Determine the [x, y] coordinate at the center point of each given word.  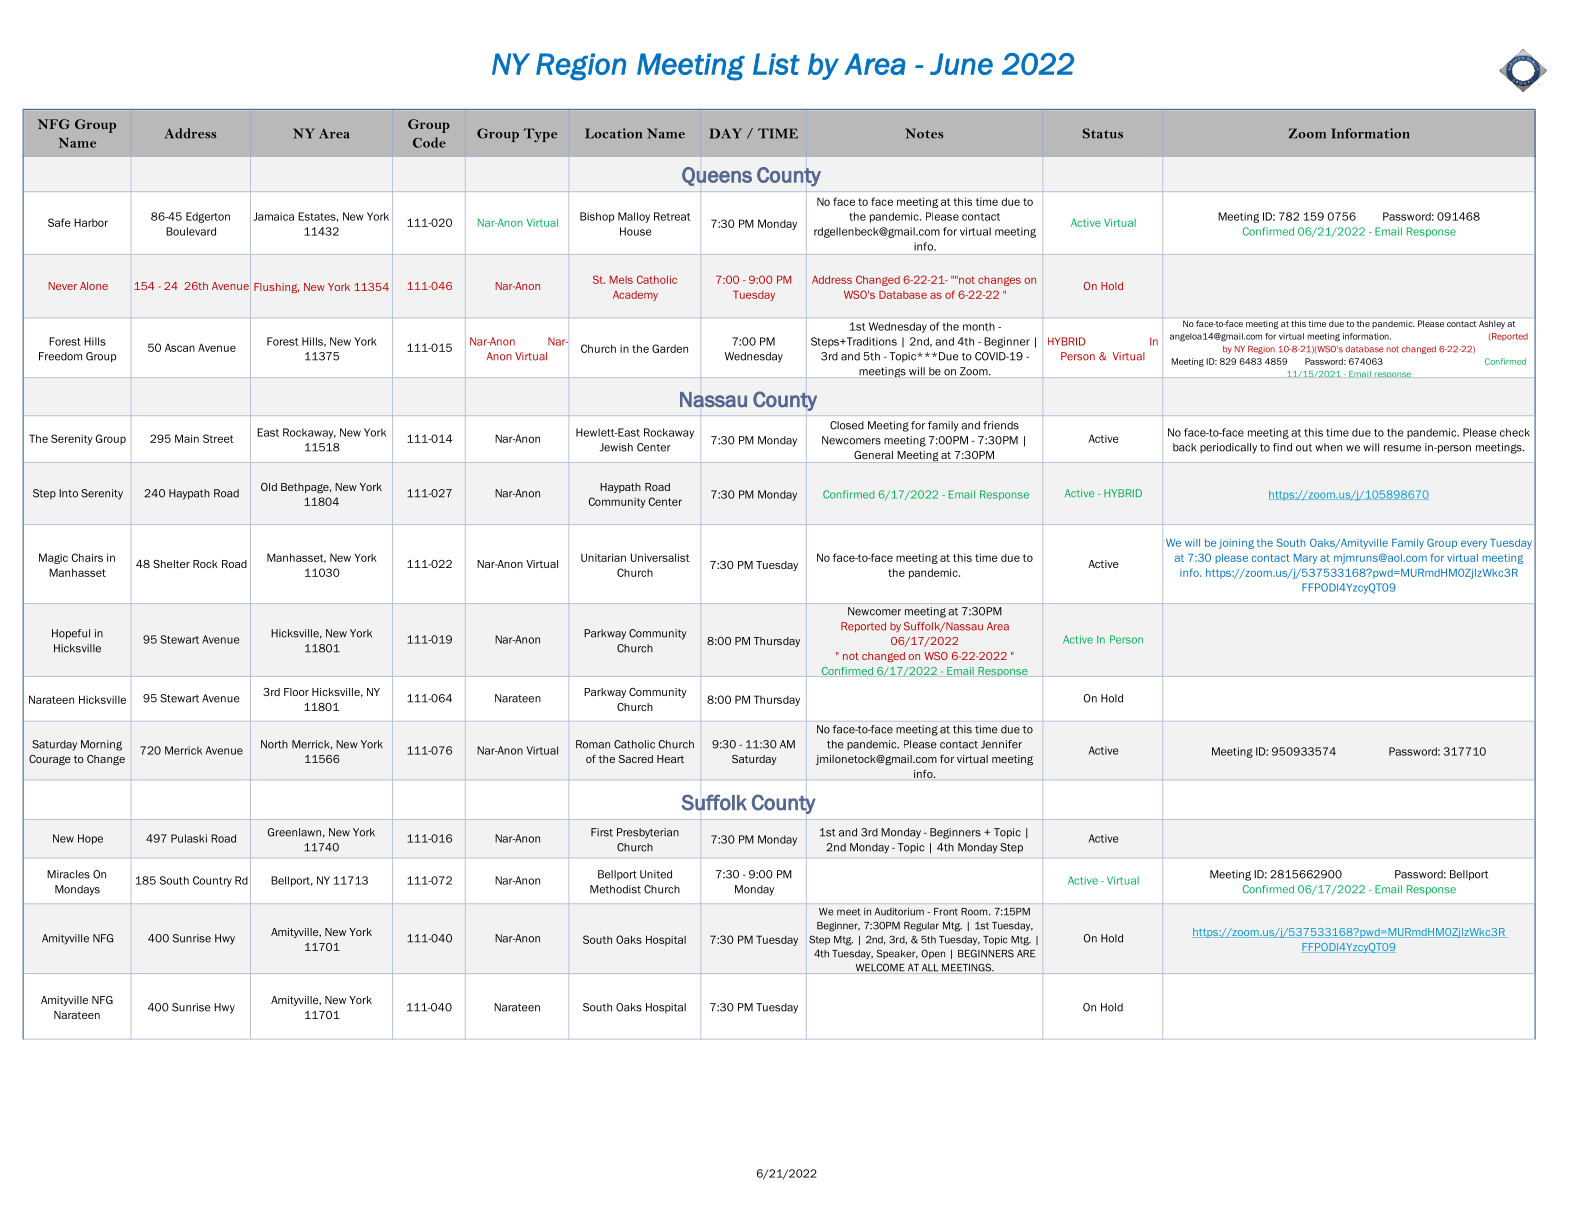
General [873, 455]
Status [1103, 133]
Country [212, 881]
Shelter [171, 564]
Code [429, 142]
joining [1236, 544]
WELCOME [880, 967]
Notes [924, 133]
